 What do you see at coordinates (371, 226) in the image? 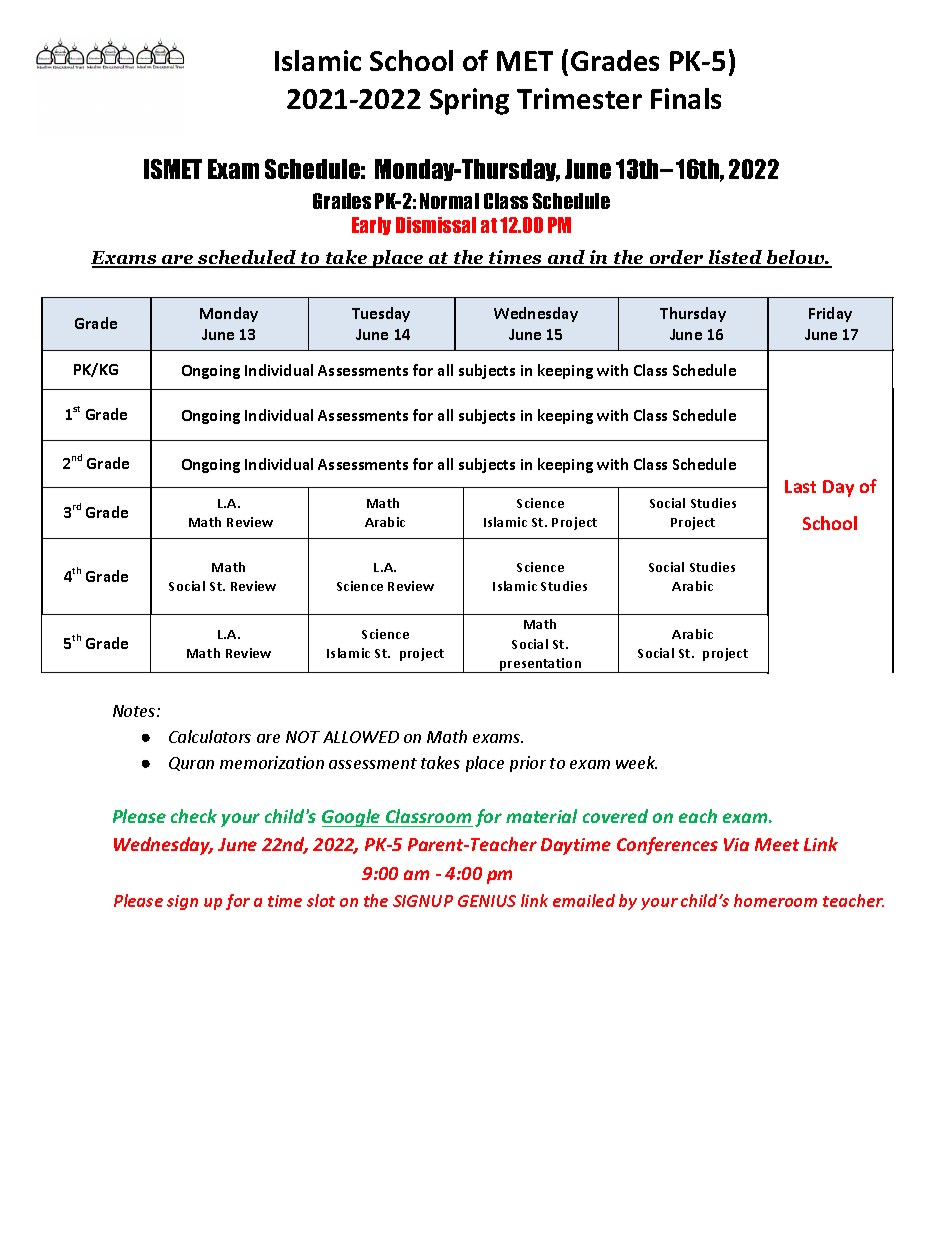
I see `Early` at bounding box center [371, 226].
